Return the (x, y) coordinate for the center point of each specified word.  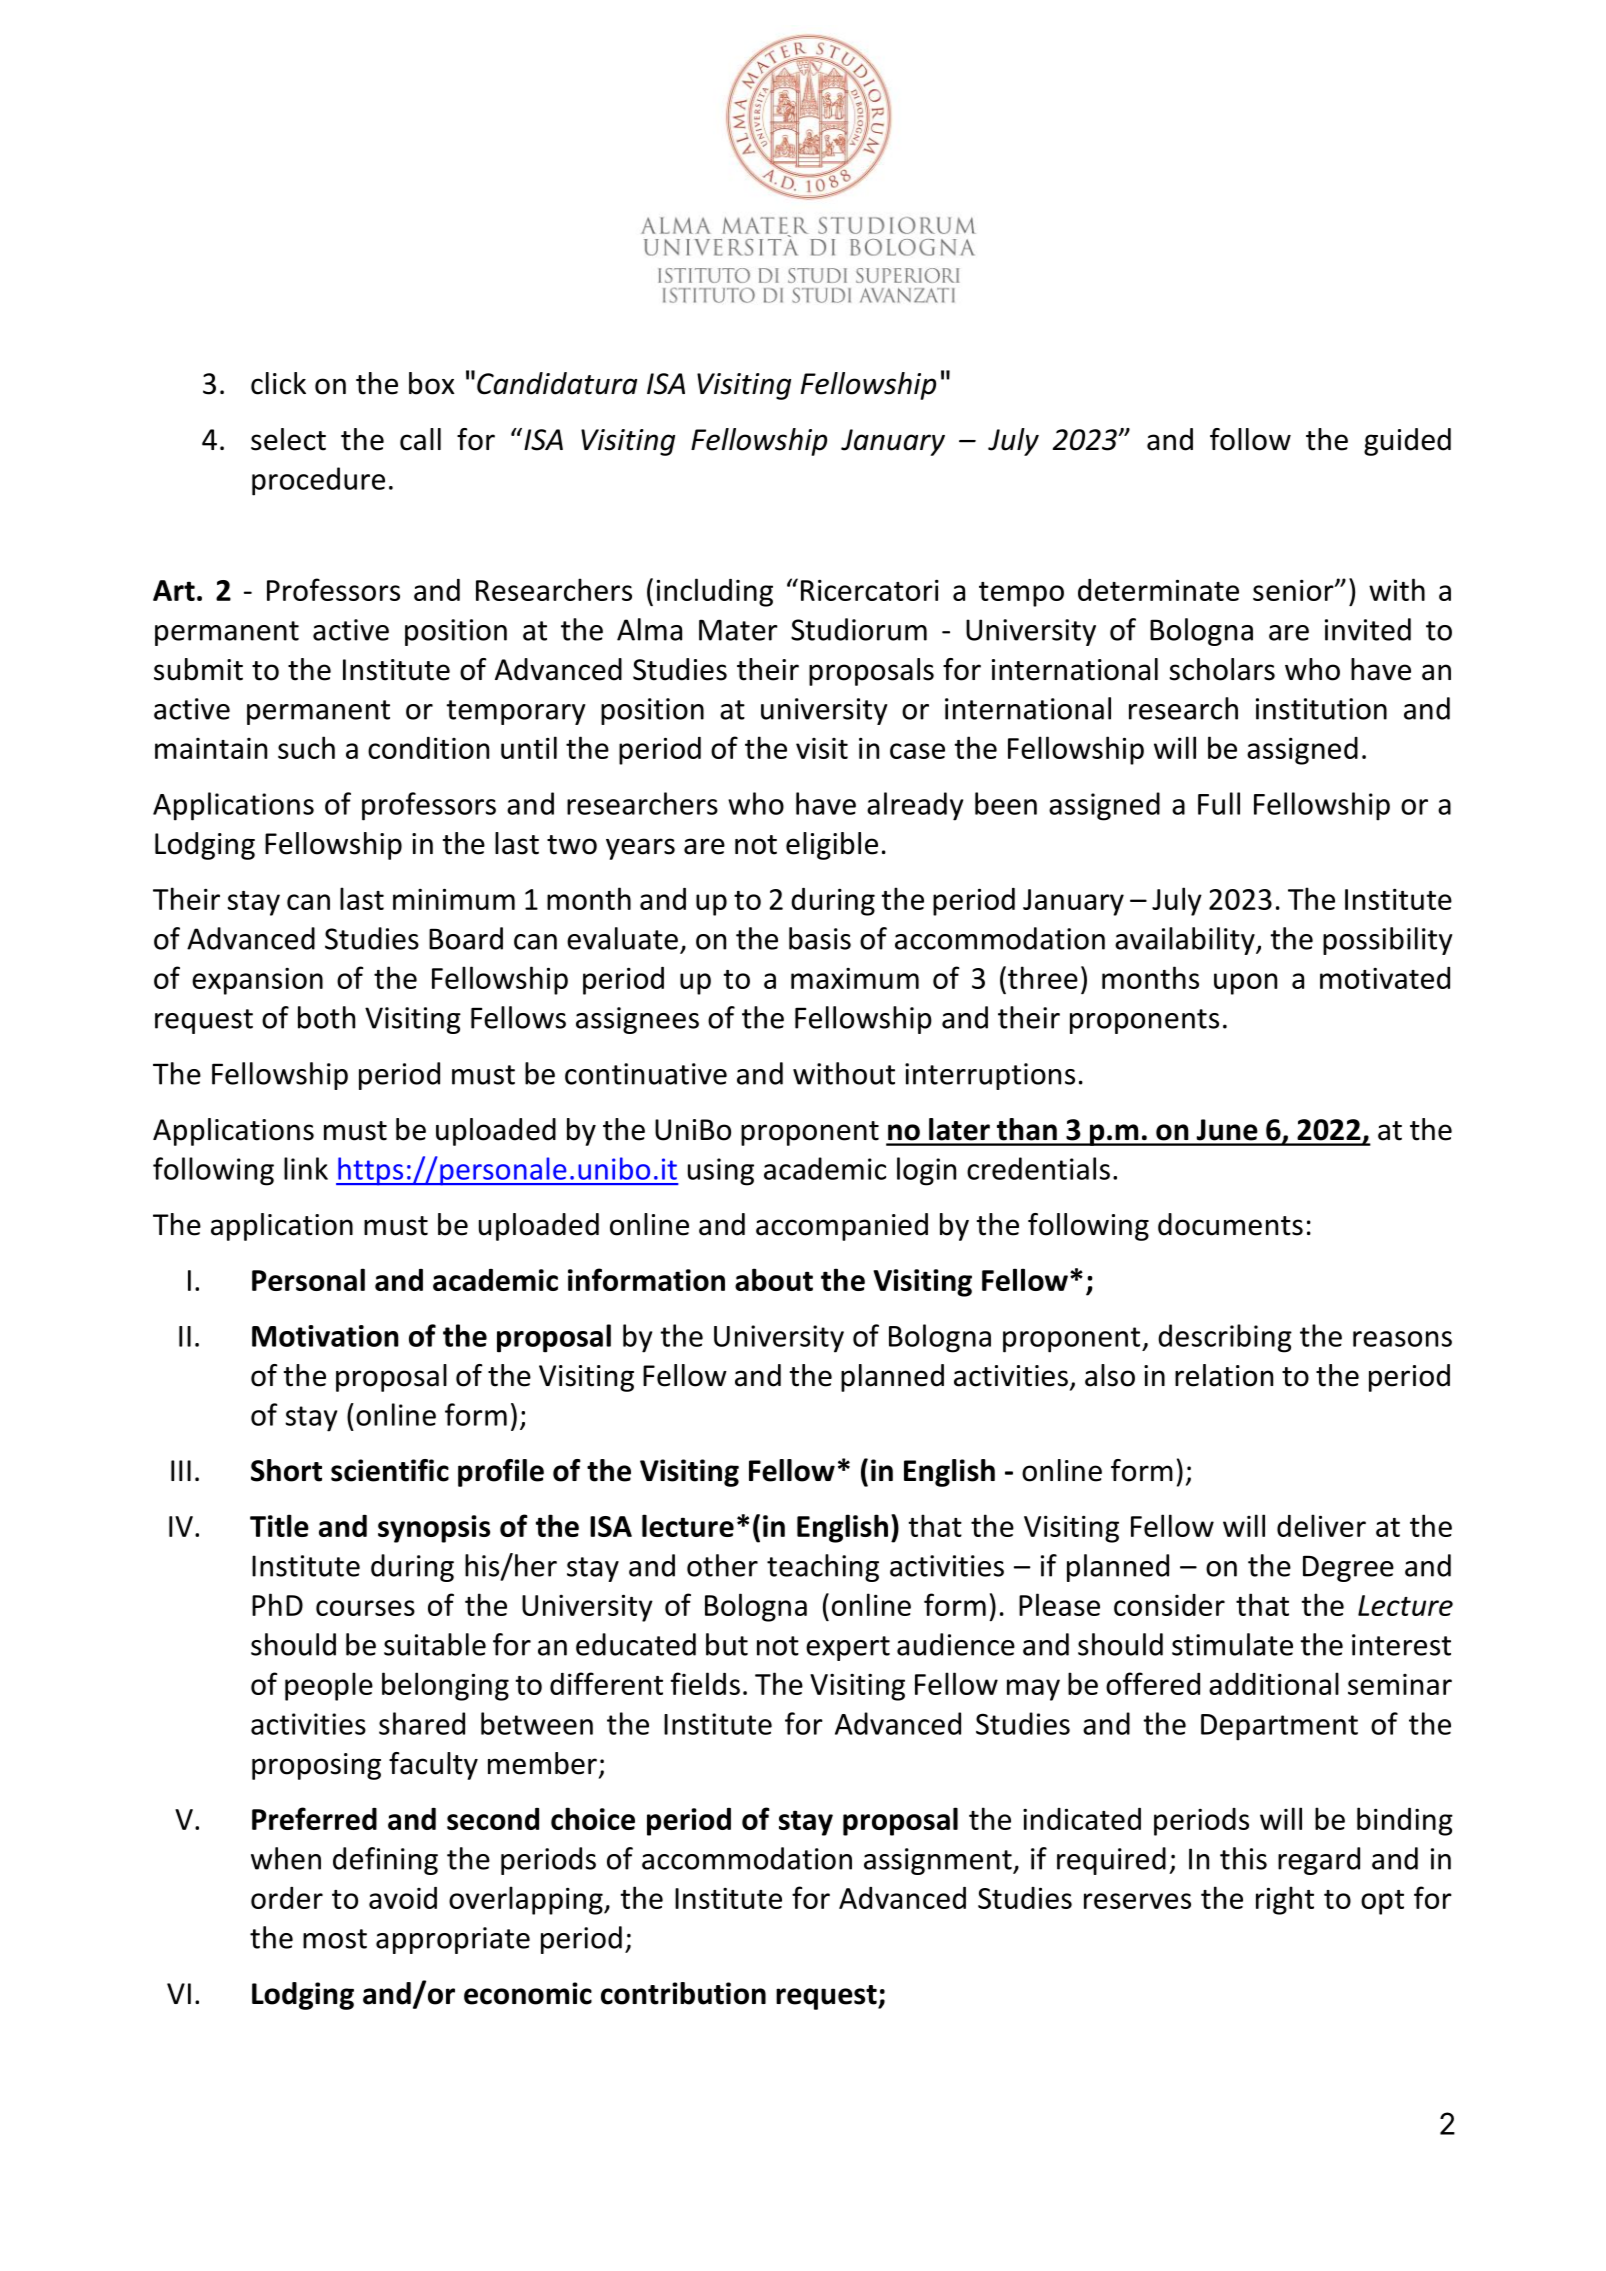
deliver (1321, 1525)
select (288, 439)
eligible (832, 846)
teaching (823, 1568)
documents (1230, 1224)
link (306, 1168)
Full (1219, 803)
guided (1407, 442)
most (335, 1939)
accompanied (842, 1227)
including (715, 592)
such (306, 747)
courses (365, 1608)
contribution (683, 1993)
